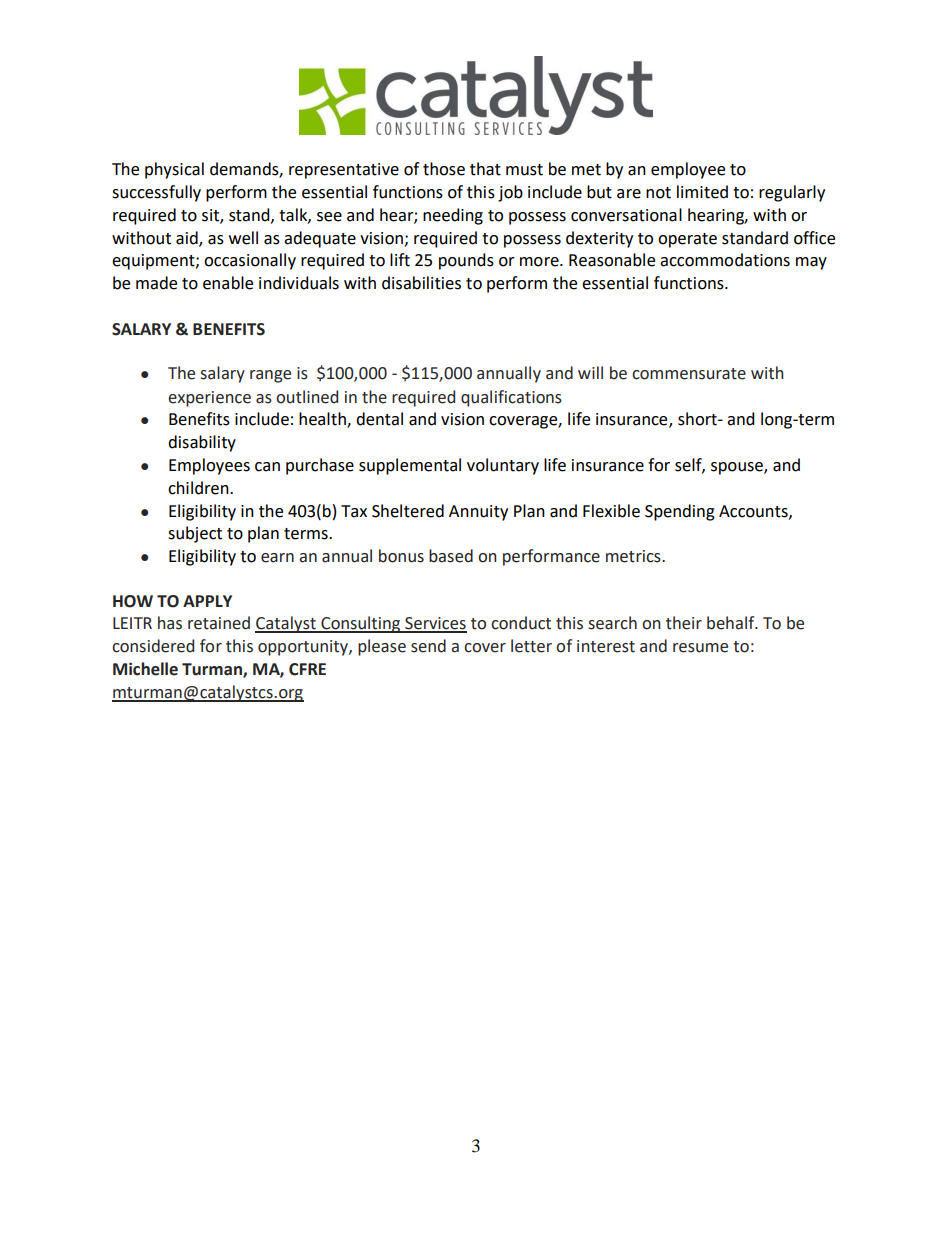 The image size is (952, 1233). What do you see at coordinates (485, 169) in the screenshot?
I see `that` at bounding box center [485, 169].
